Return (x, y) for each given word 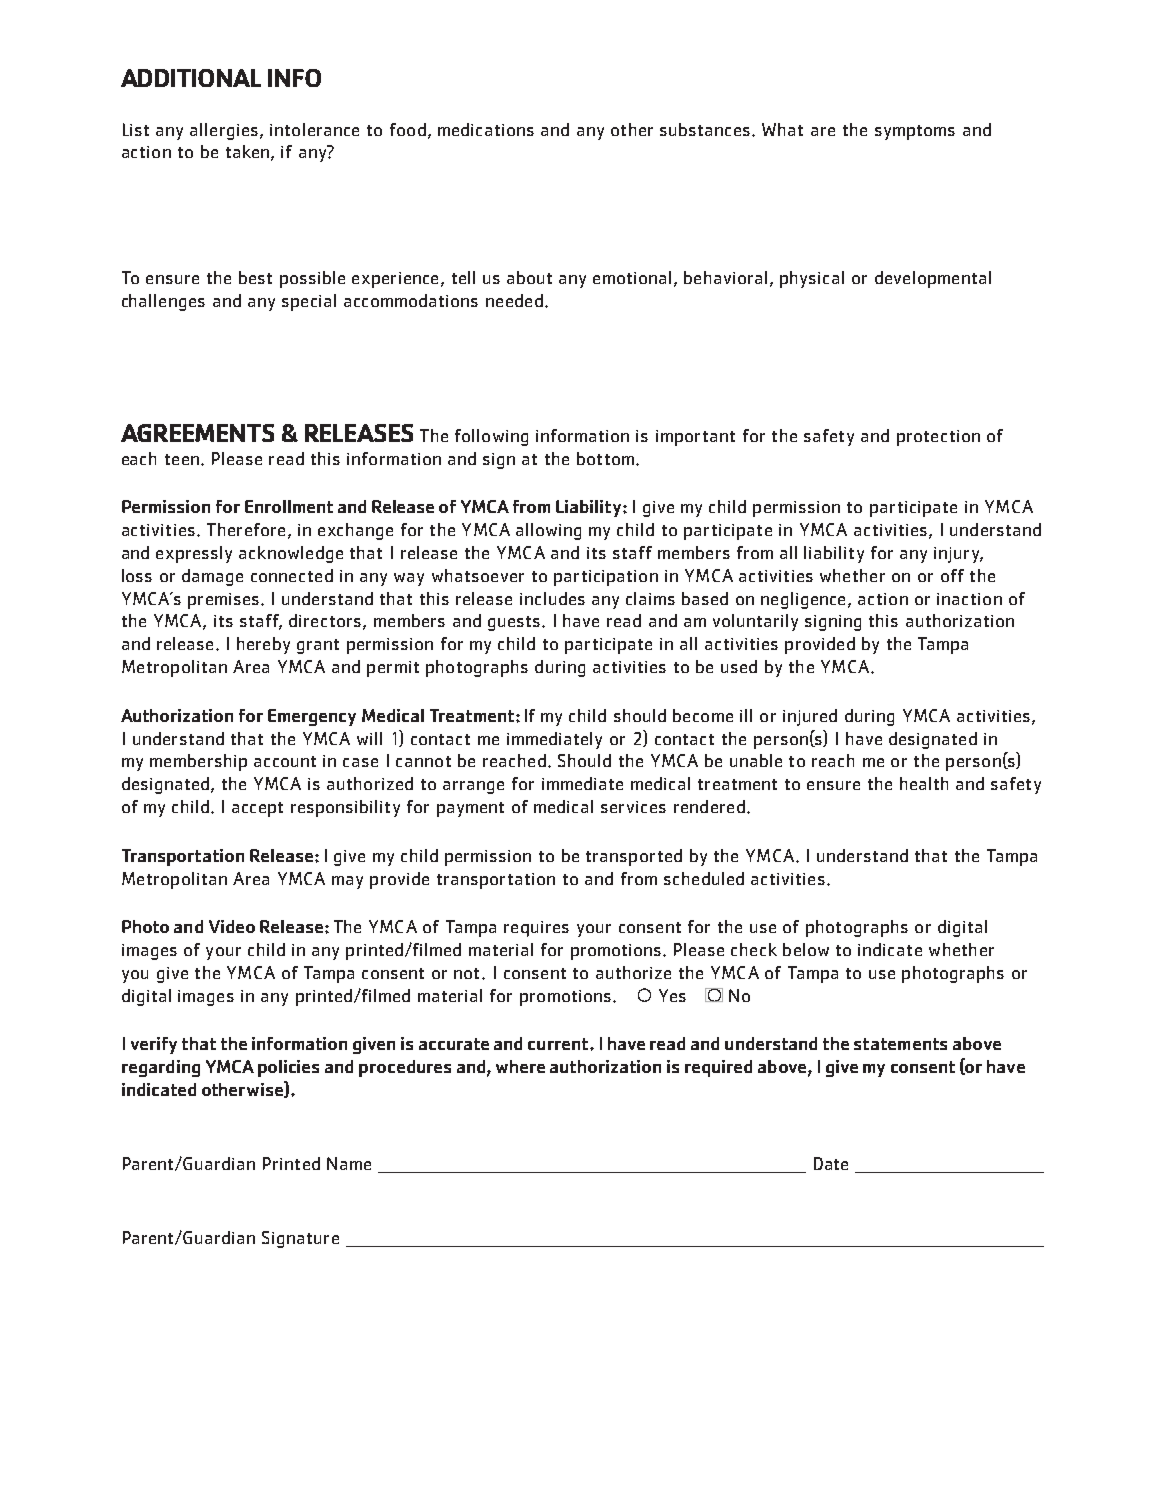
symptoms (915, 132)
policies (288, 1068)
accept (257, 809)
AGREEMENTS (197, 433)
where (520, 1066)
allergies (224, 131)
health (924, 783)
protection (938, 438)
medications (486, 129)
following (491, 437)
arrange (473, 787)
